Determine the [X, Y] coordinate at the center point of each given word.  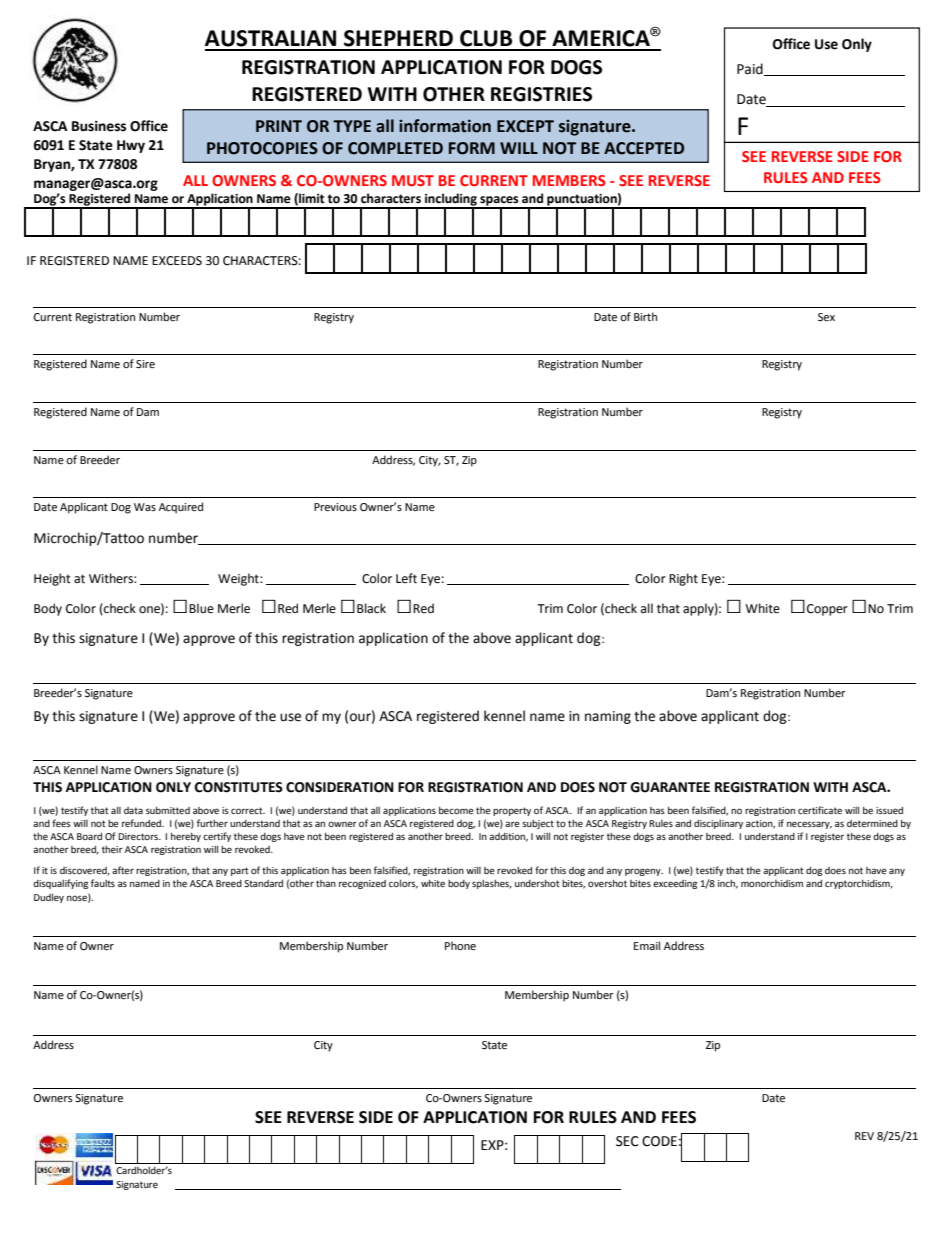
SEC [627, 1141]
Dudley [49, 898]
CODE [659, 1141]
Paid [751, 69]
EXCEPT [525, 126]
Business [99, 126]
